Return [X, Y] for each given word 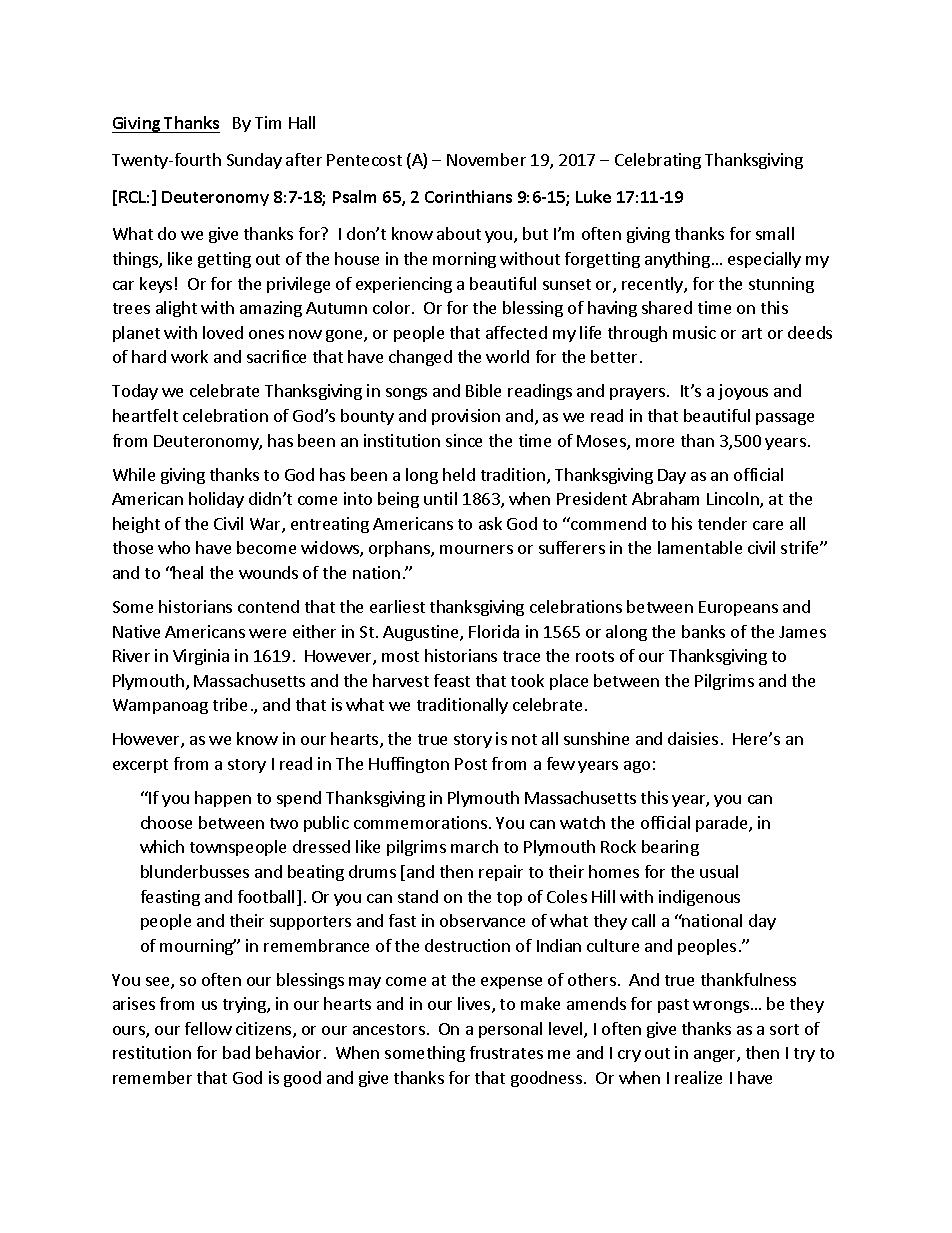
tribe [230, 704]
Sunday [254, 161]
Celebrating [658, 161]
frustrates [506, 1052]
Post [471, 764]
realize [698, 1077]
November [486, 159]
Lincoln [734, 500]
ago [637, 767]
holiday [216, 500]
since [464, 440]
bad [236, 1052]
